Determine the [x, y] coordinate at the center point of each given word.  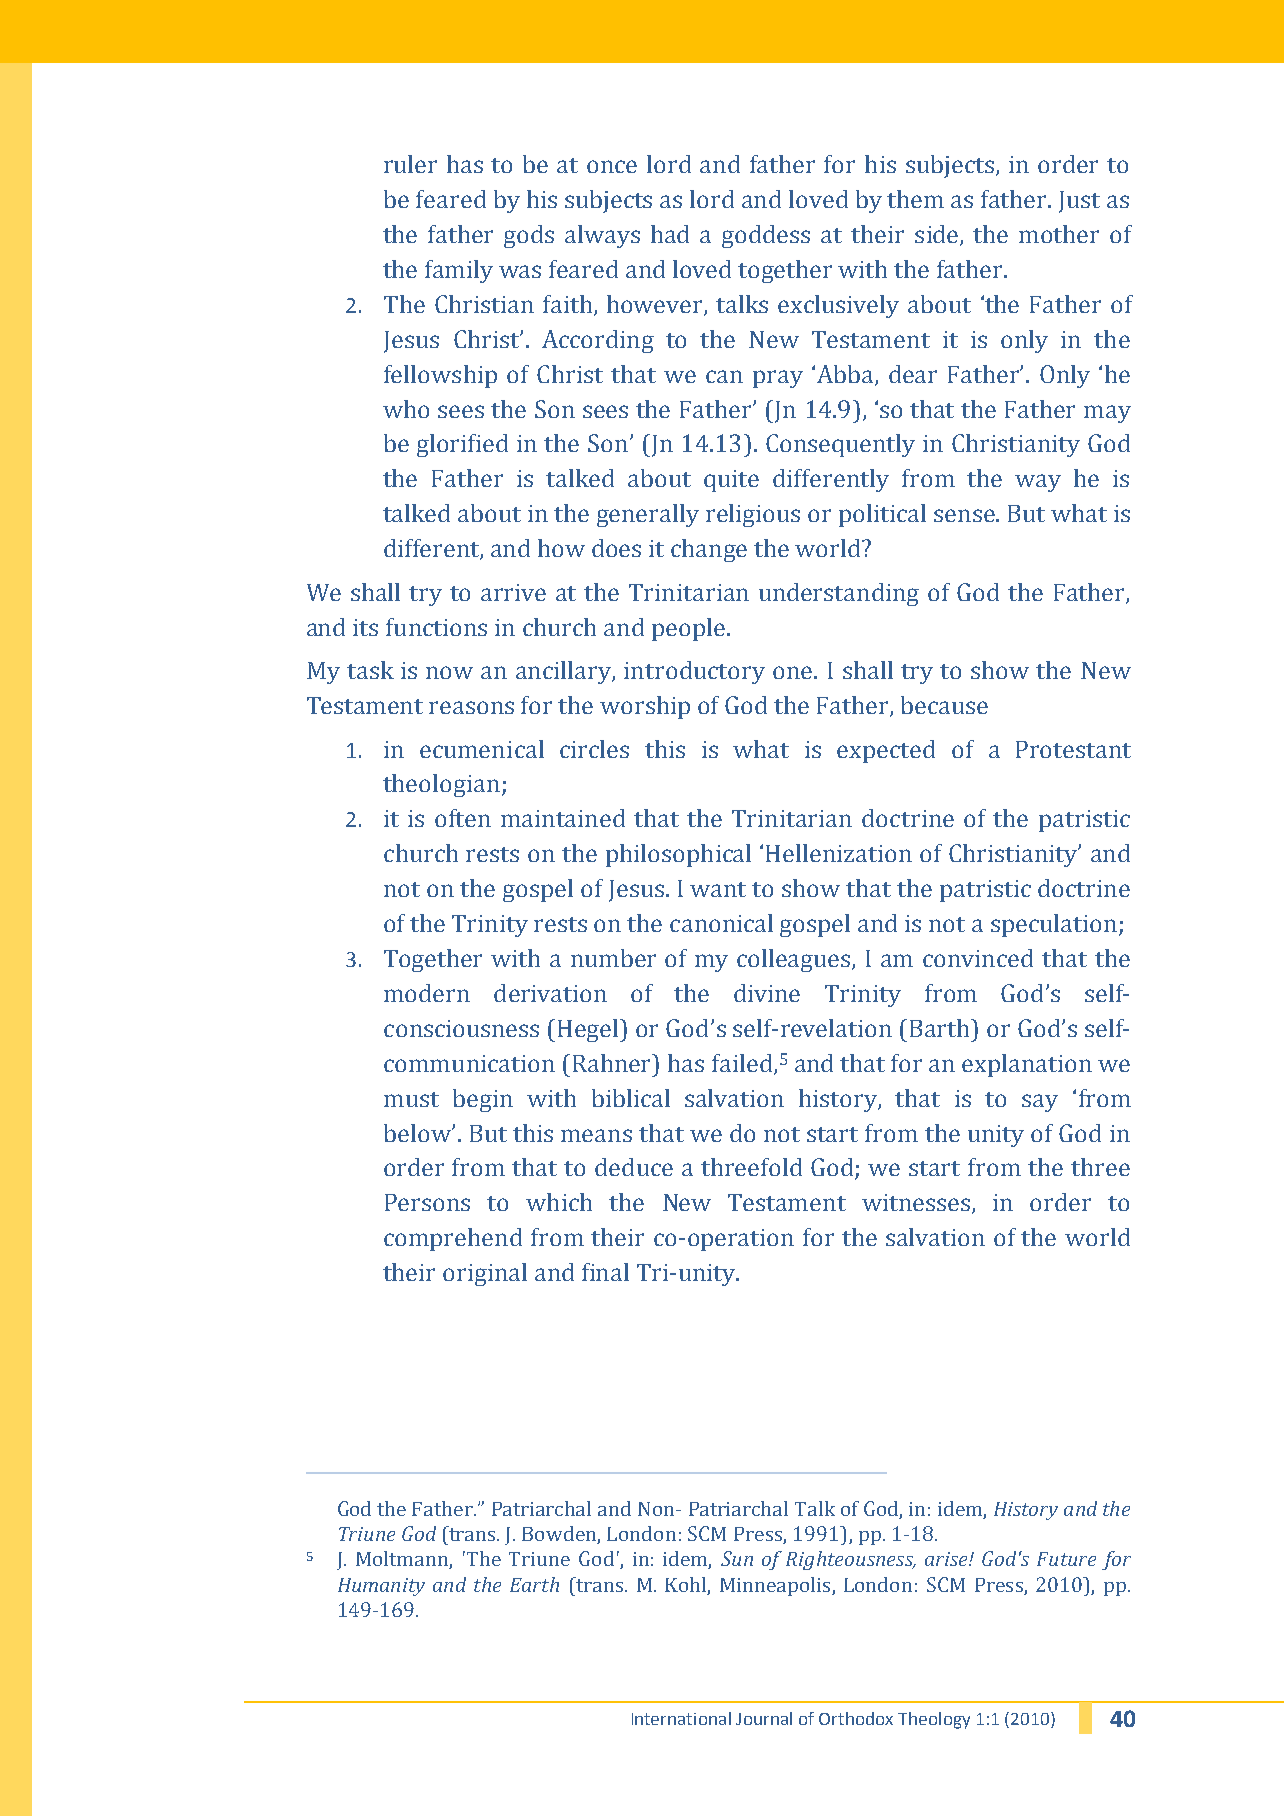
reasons [471, 707]
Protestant [1073, 749]
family [459, 271]
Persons [427, 1202]
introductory [694, 672]
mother [1059, 234]
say [1040, 1103]
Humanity [381, 1587]
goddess [766, 236]
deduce [634, 1167]
